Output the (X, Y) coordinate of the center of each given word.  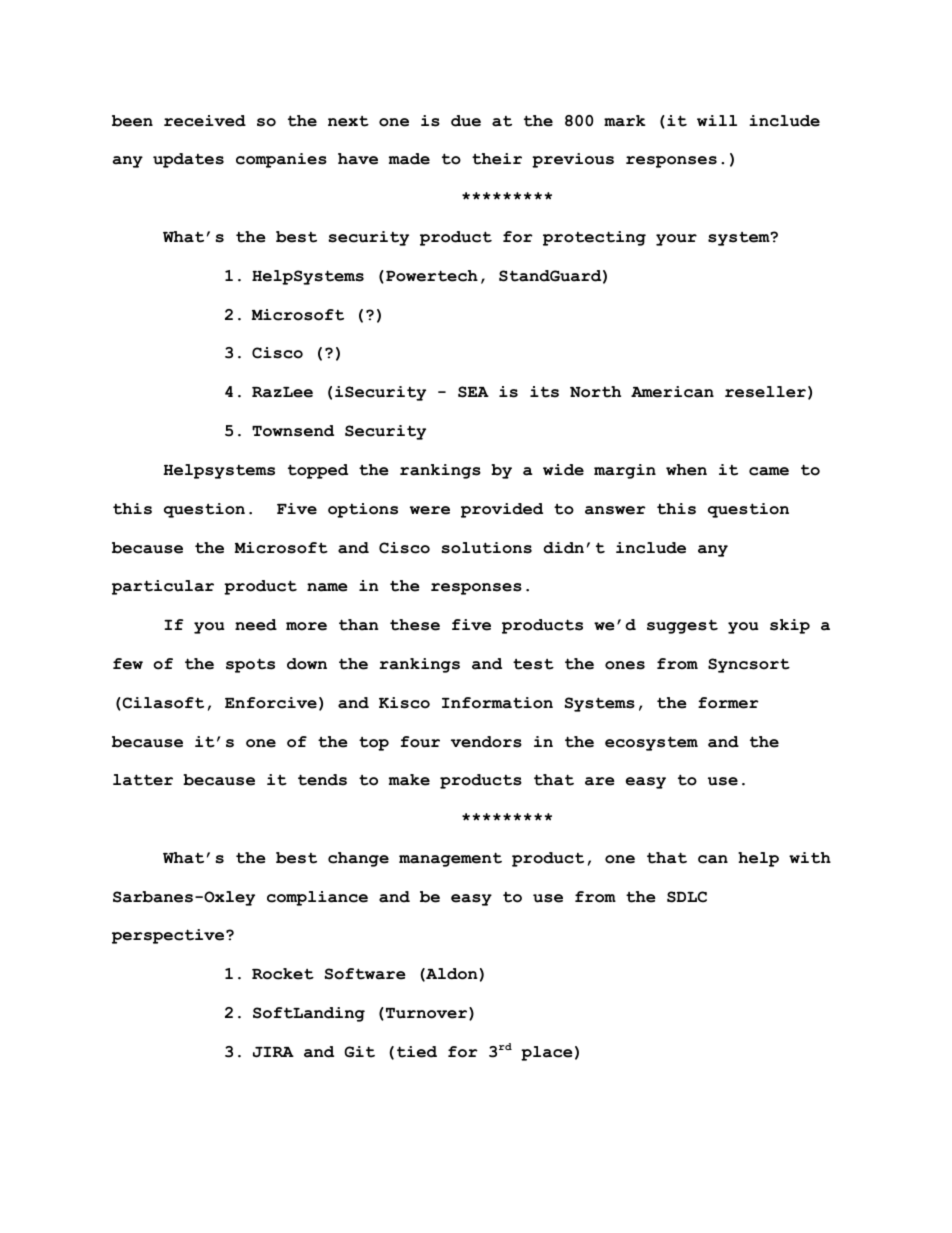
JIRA (273, 1052)
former (728, 703)
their (497, 159)
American (672, 392)
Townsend (293, 431)
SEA (473, 392)
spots (250, 665)
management (450, 859)
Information (497, 703)
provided (502, 510)
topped (318, 471)
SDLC (687, 897)
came (769, 471)
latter (143, 780)
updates (188, 160)
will (717, 120)
